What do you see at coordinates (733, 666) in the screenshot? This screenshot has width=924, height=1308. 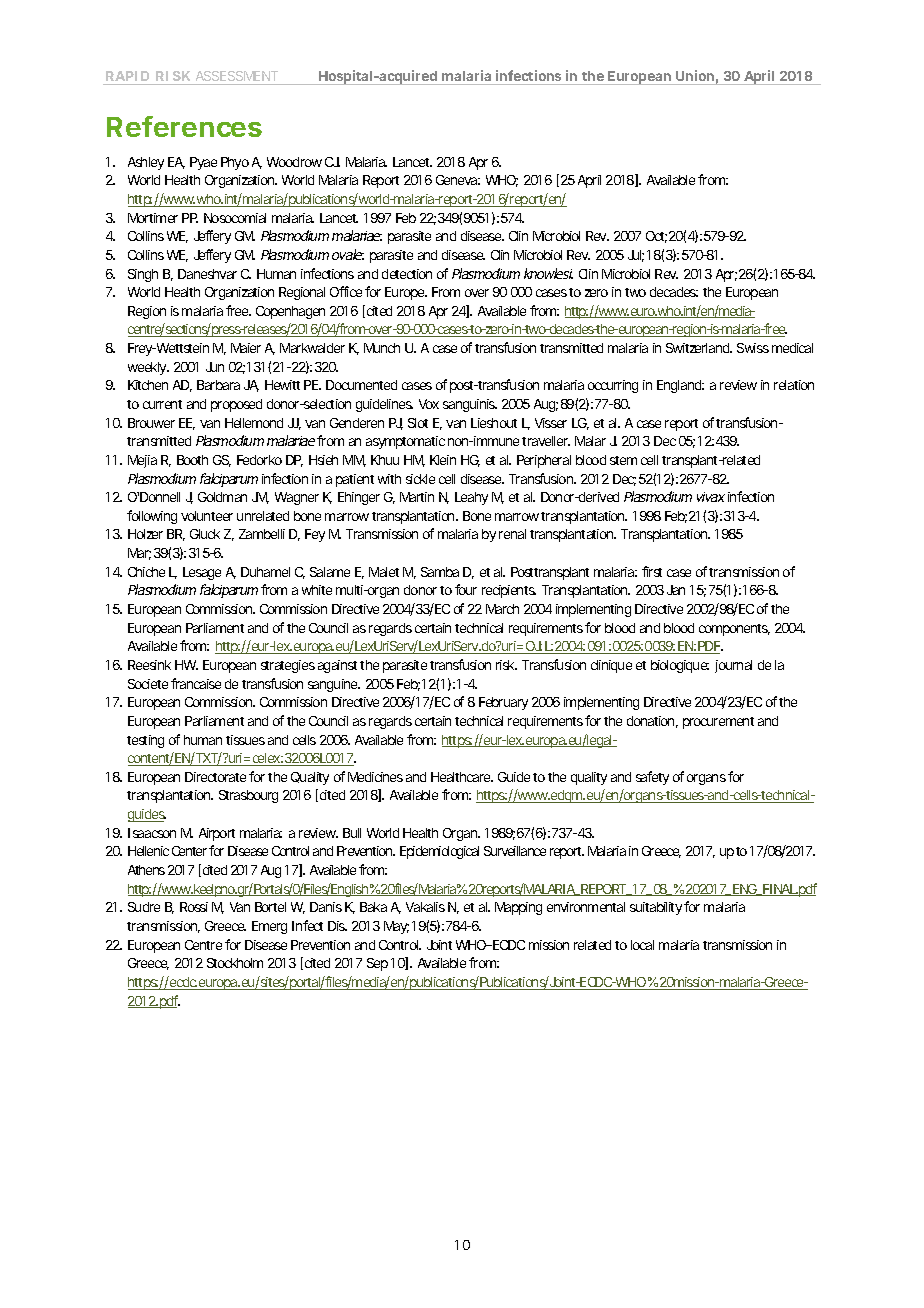 I see `journal` at bounding box center [733, 666].
